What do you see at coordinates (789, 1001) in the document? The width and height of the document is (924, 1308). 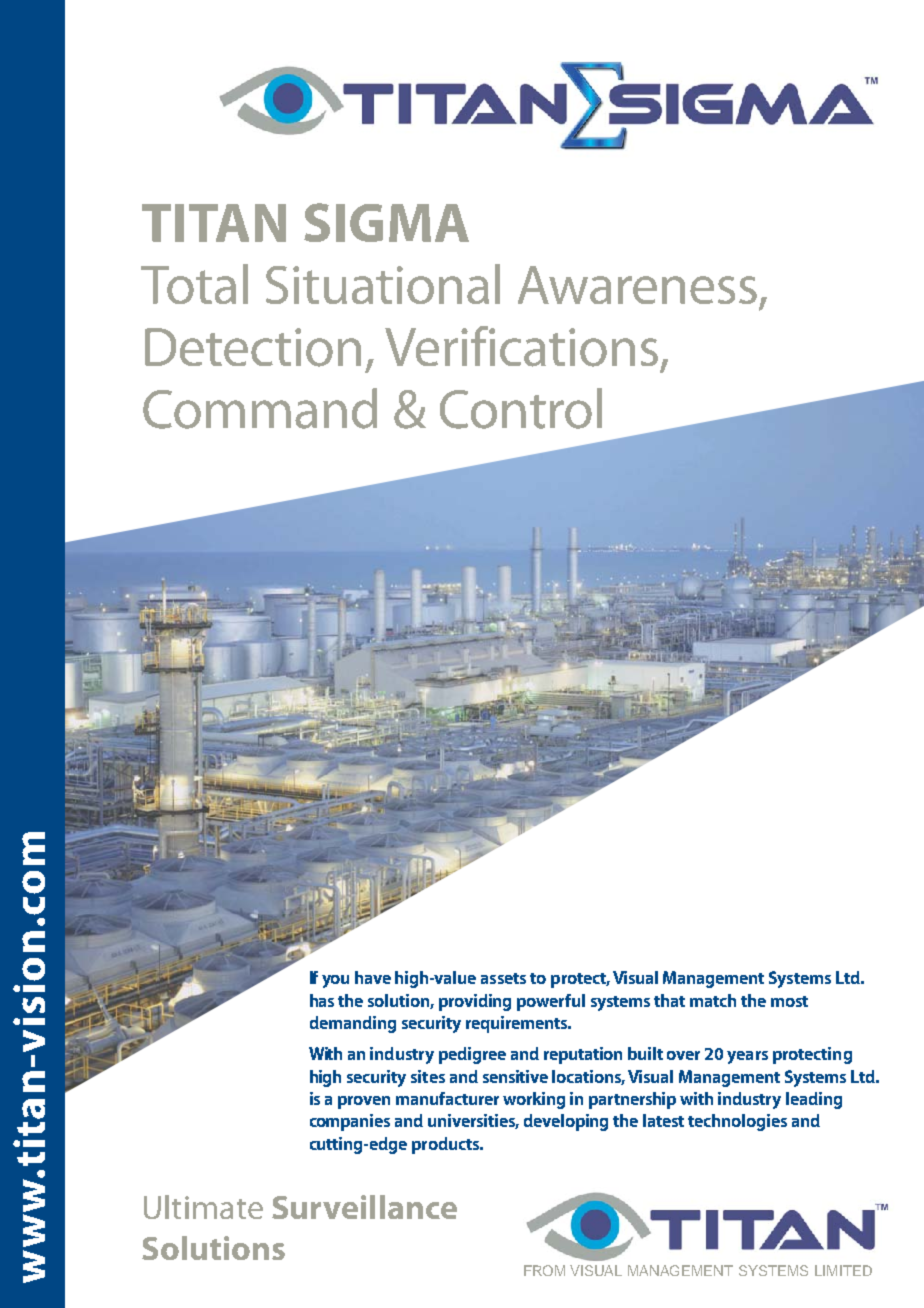 I see `most` at bounding box center [789, 1001].
